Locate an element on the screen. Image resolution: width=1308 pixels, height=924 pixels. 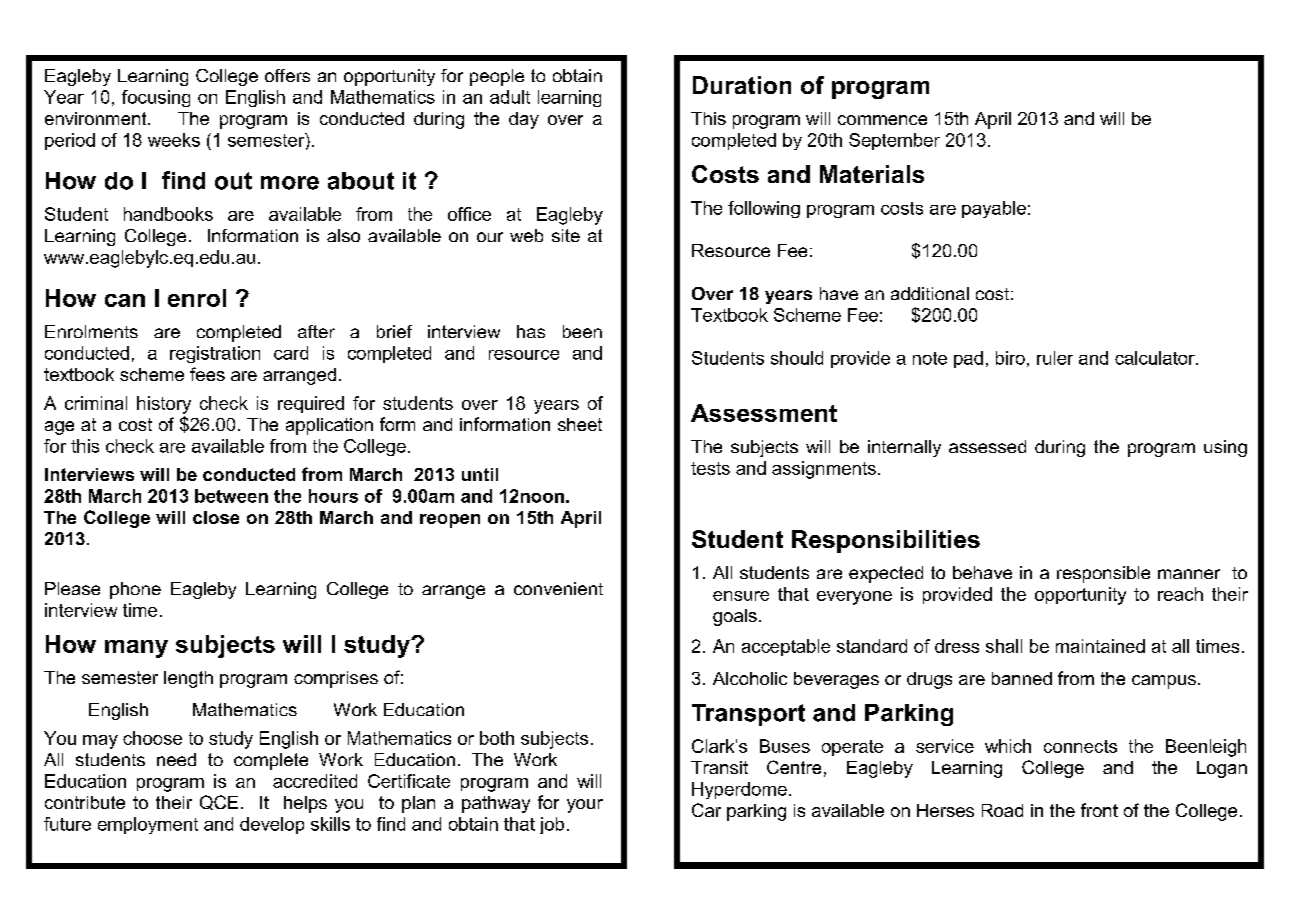
can is located at coordinates (125, 300).
